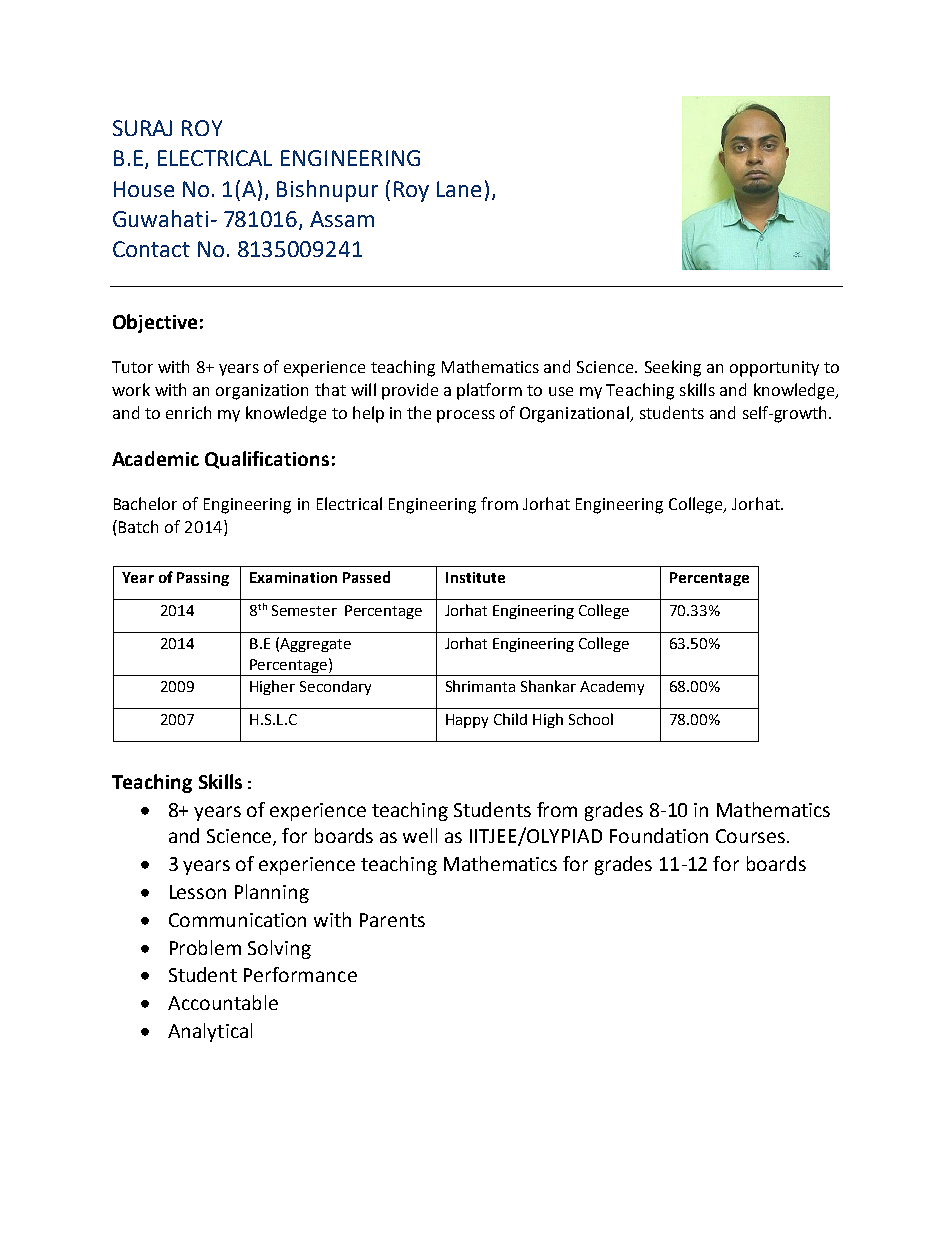 Image resolution: width=952 pixels, height=1233 pixels. Describe the element at coordinates (203, 579) in the screenshot. I see `Passing` at that location.
